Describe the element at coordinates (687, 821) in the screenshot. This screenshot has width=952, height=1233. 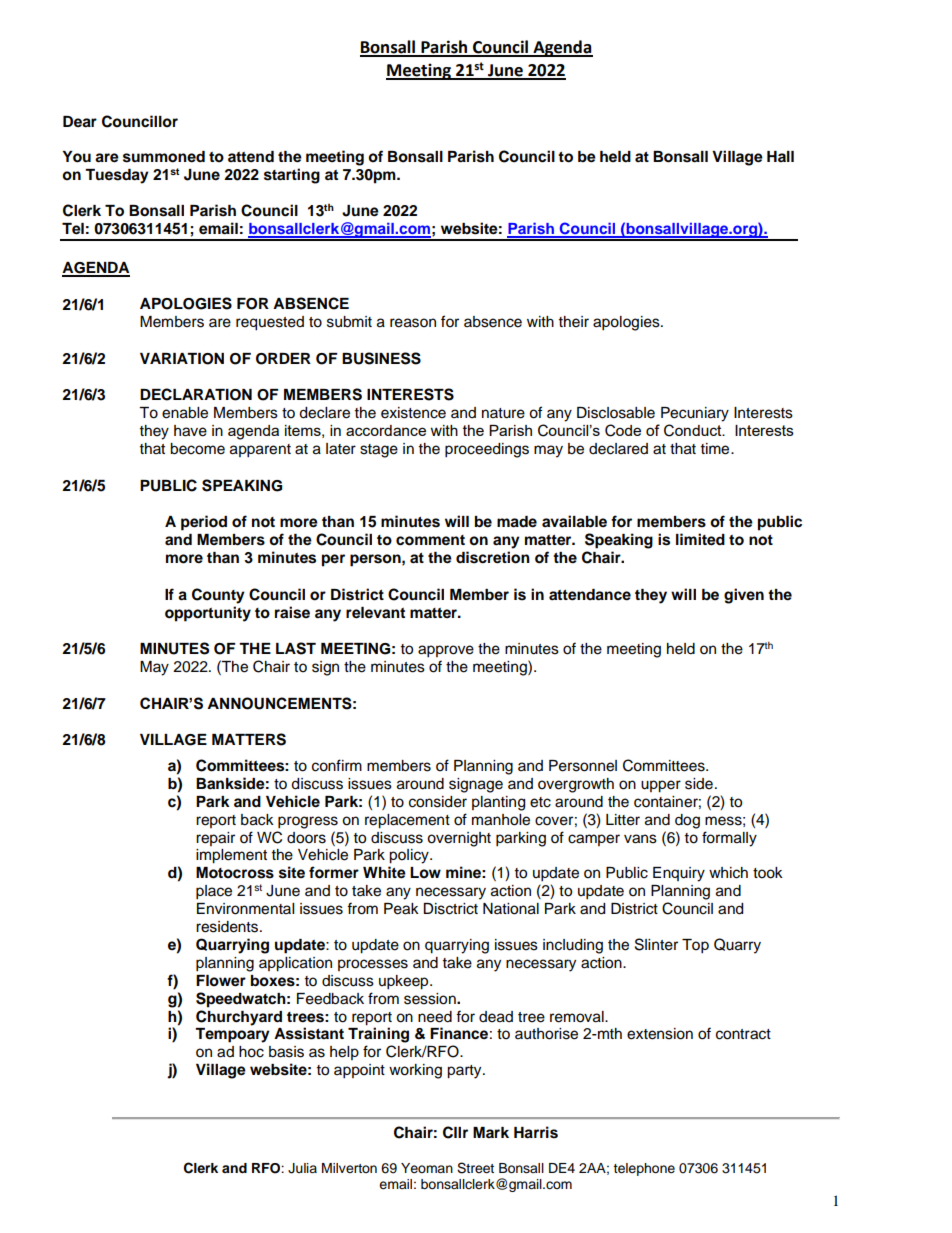
I see `dog` at that location.
